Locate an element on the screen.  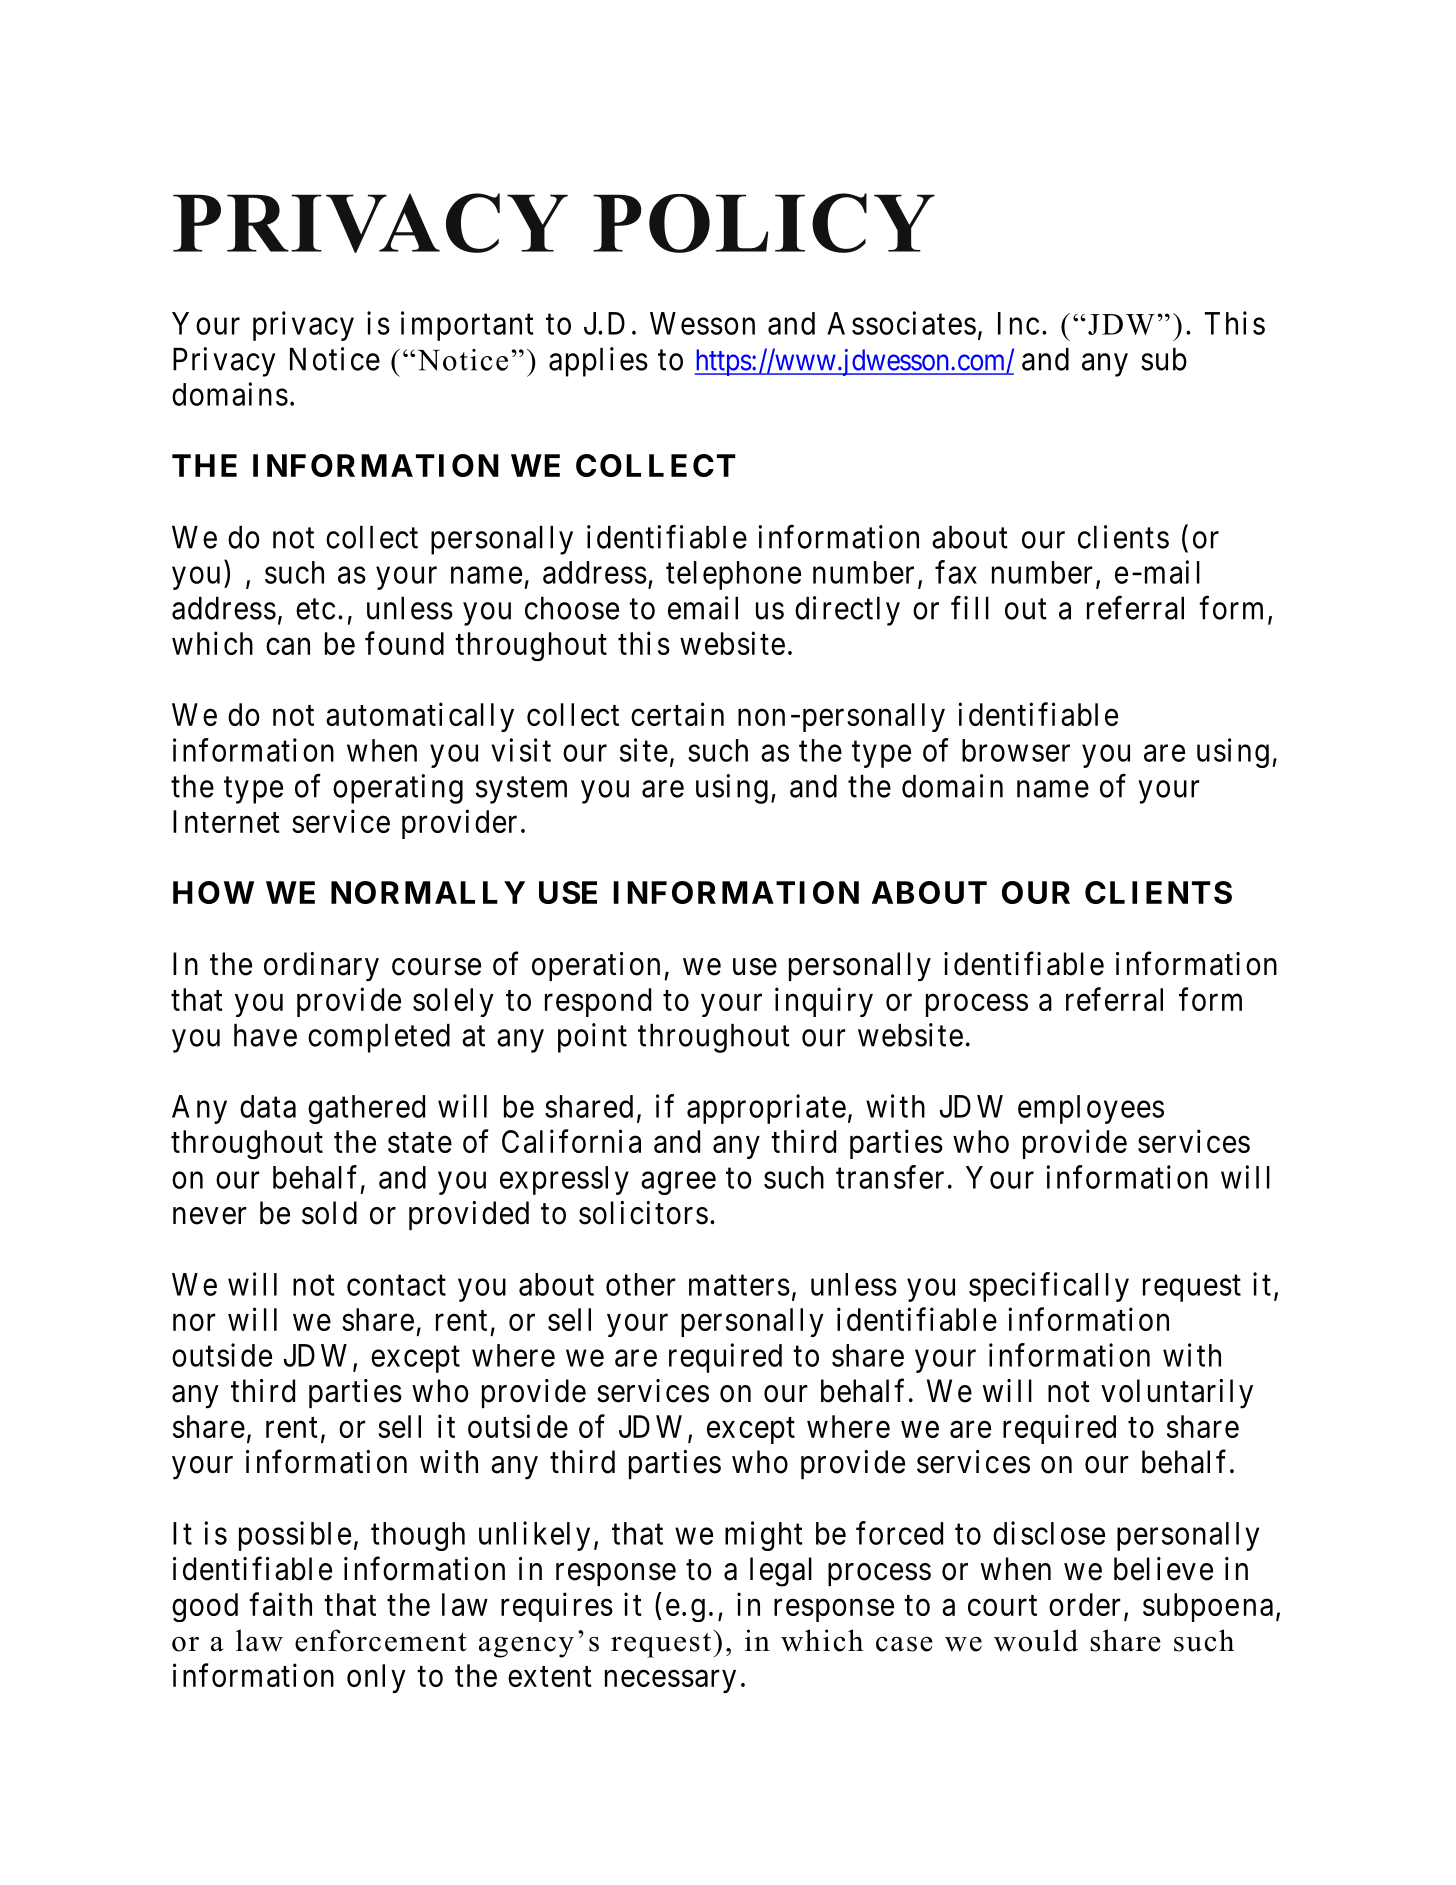
appropriate is located at coordinates (766, 1109).
